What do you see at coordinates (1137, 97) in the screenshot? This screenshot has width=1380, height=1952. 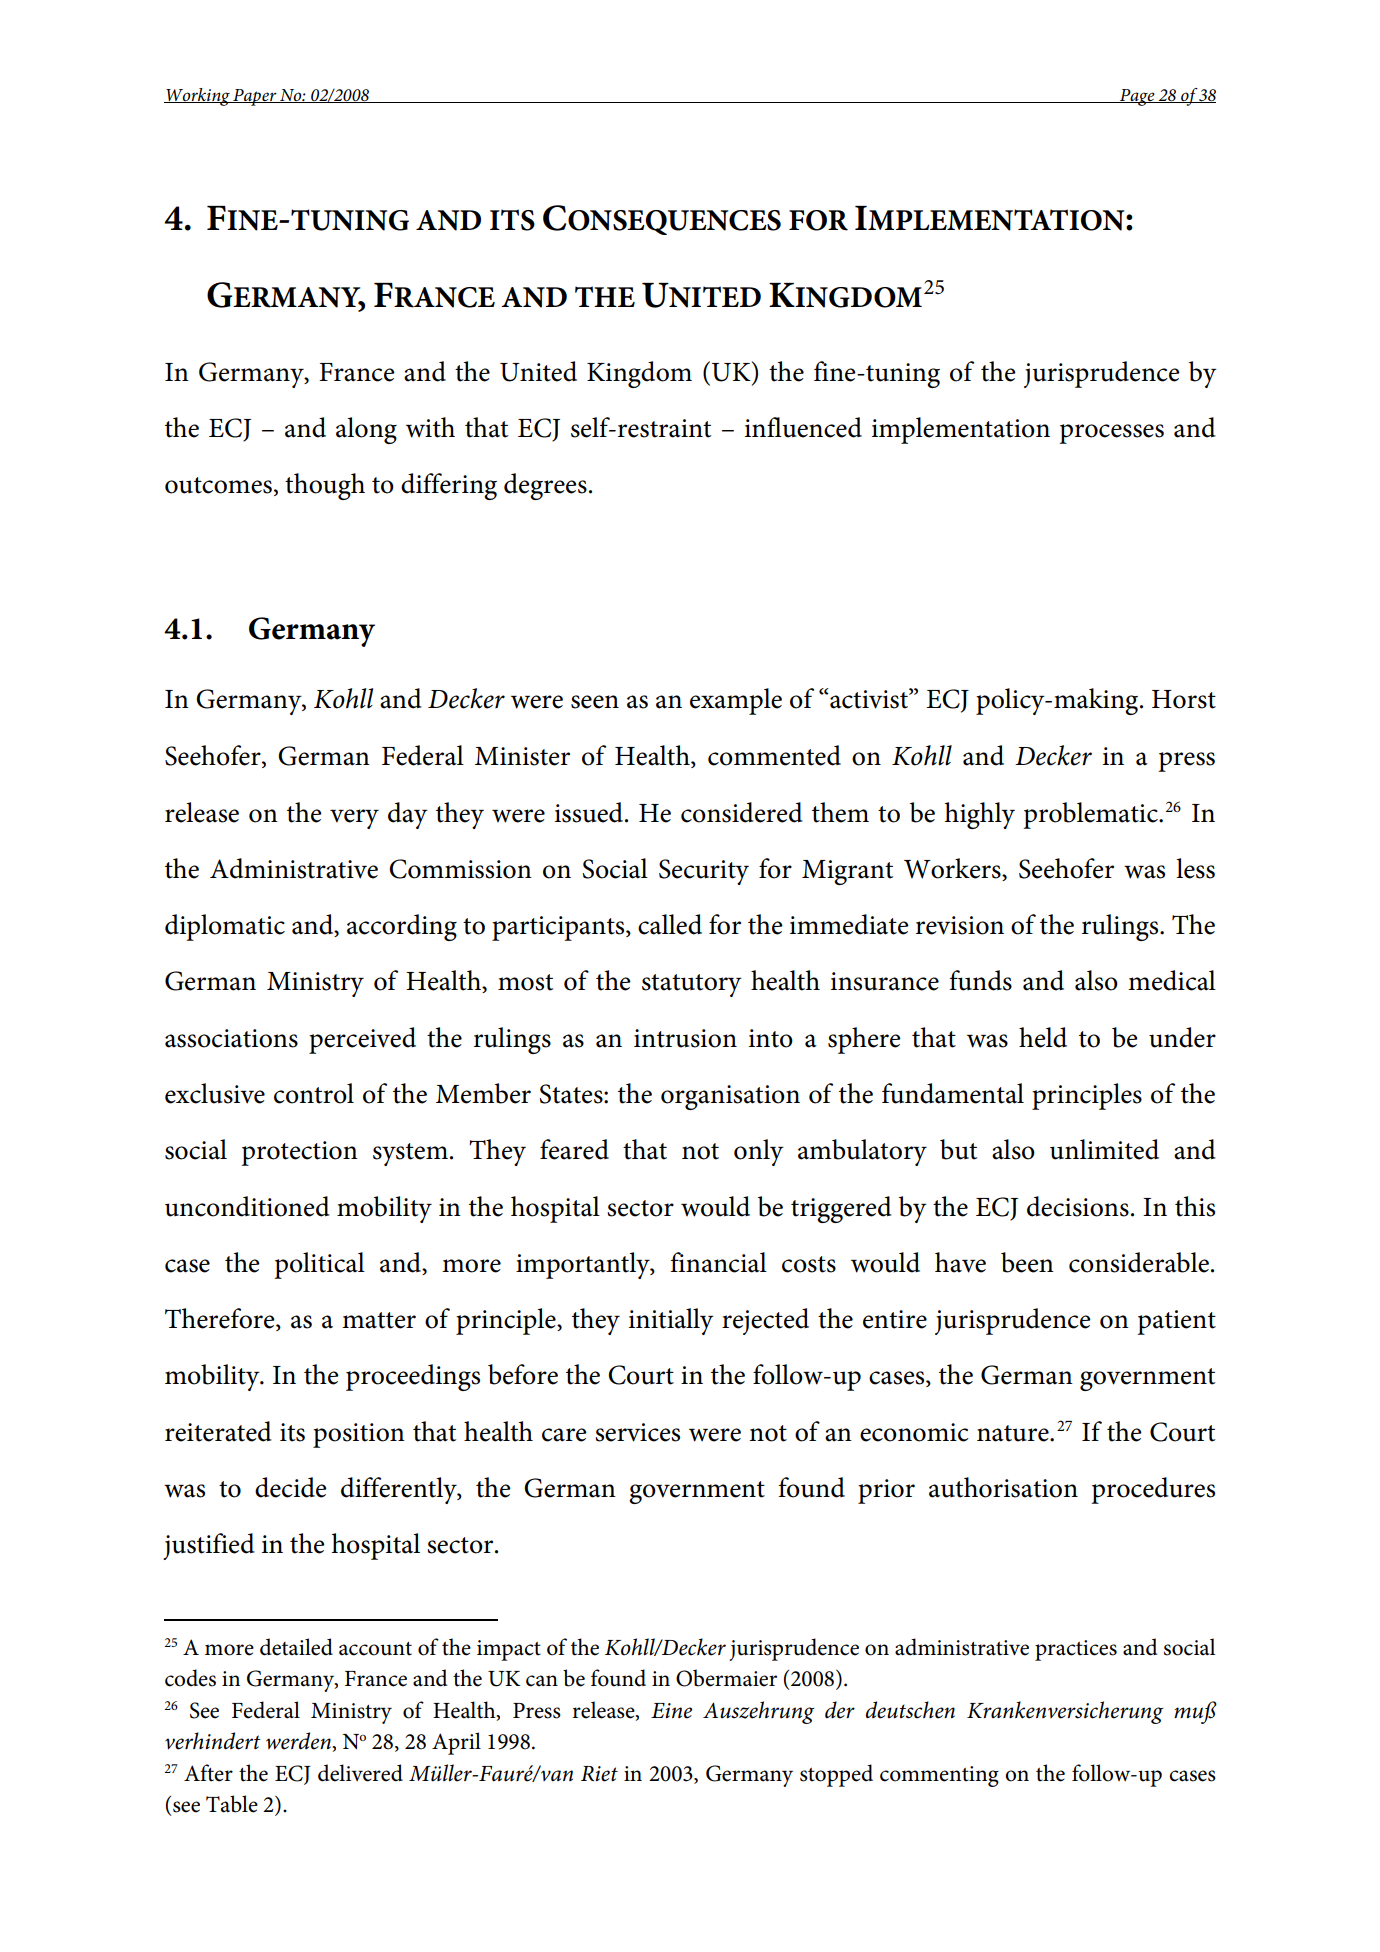 I see `Page` at bounding box center [1137, 97].
